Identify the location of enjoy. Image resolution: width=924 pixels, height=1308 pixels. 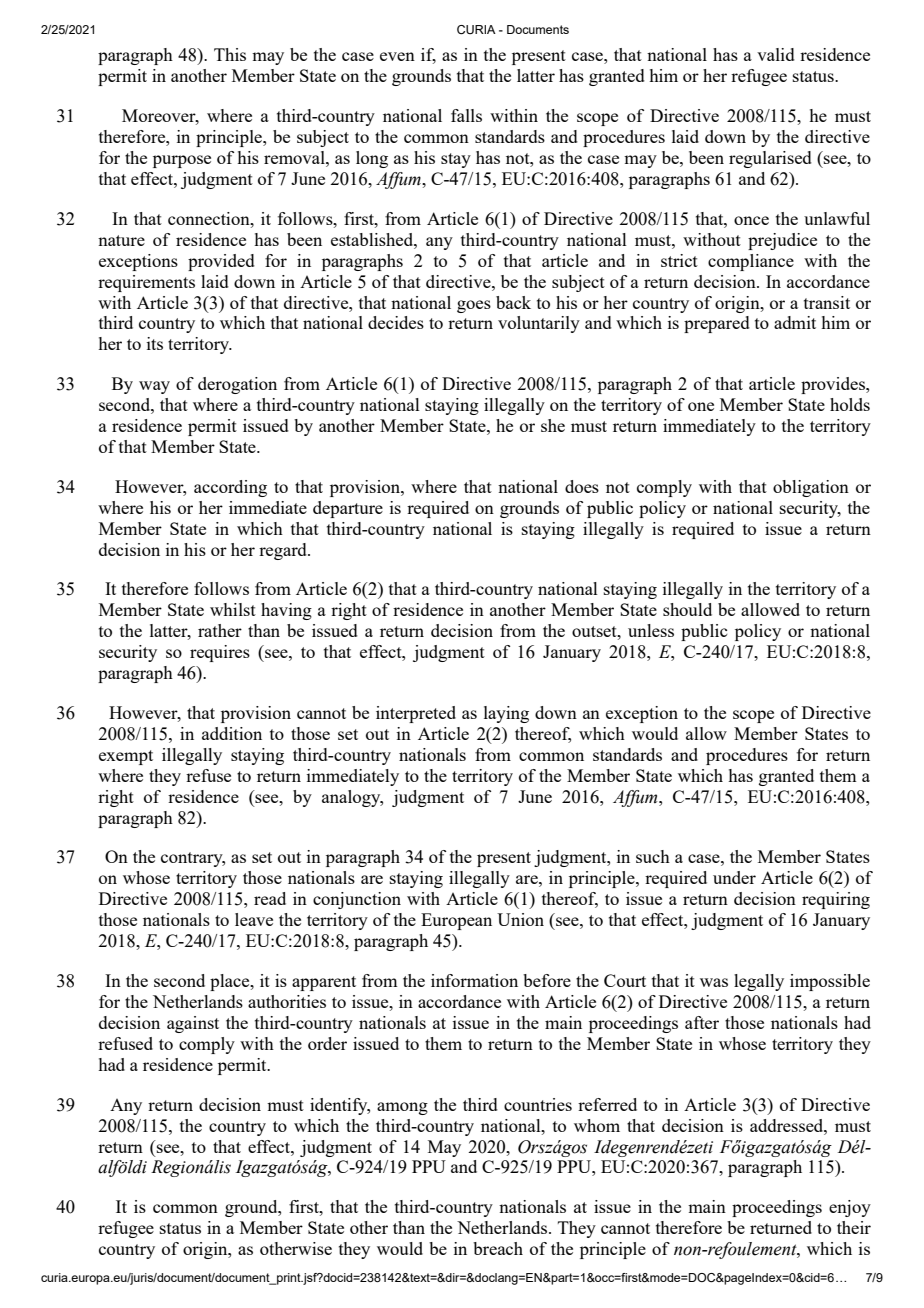
(850, 1208).
